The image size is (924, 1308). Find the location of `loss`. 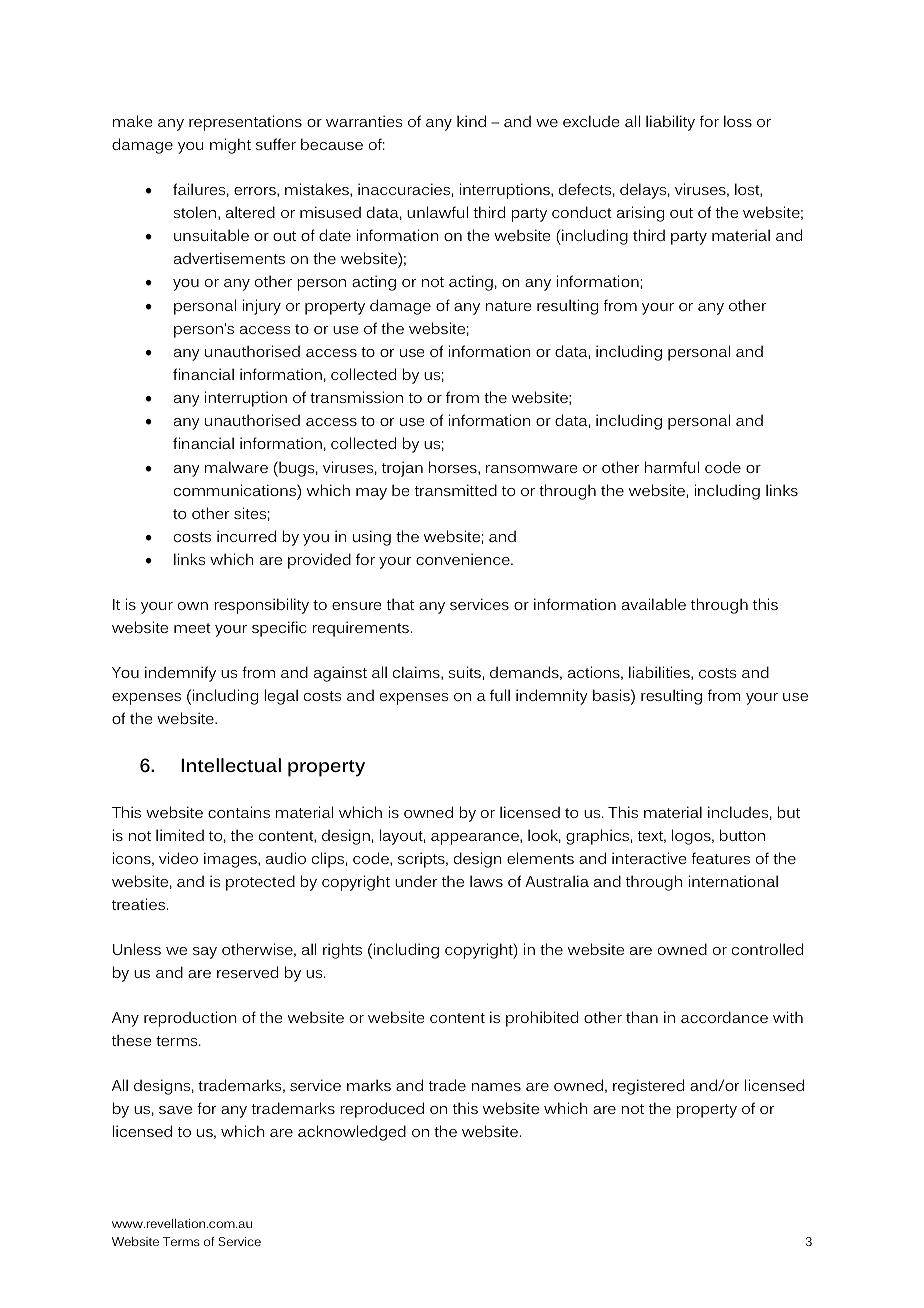

loss is located at coordinates (738, 121).
